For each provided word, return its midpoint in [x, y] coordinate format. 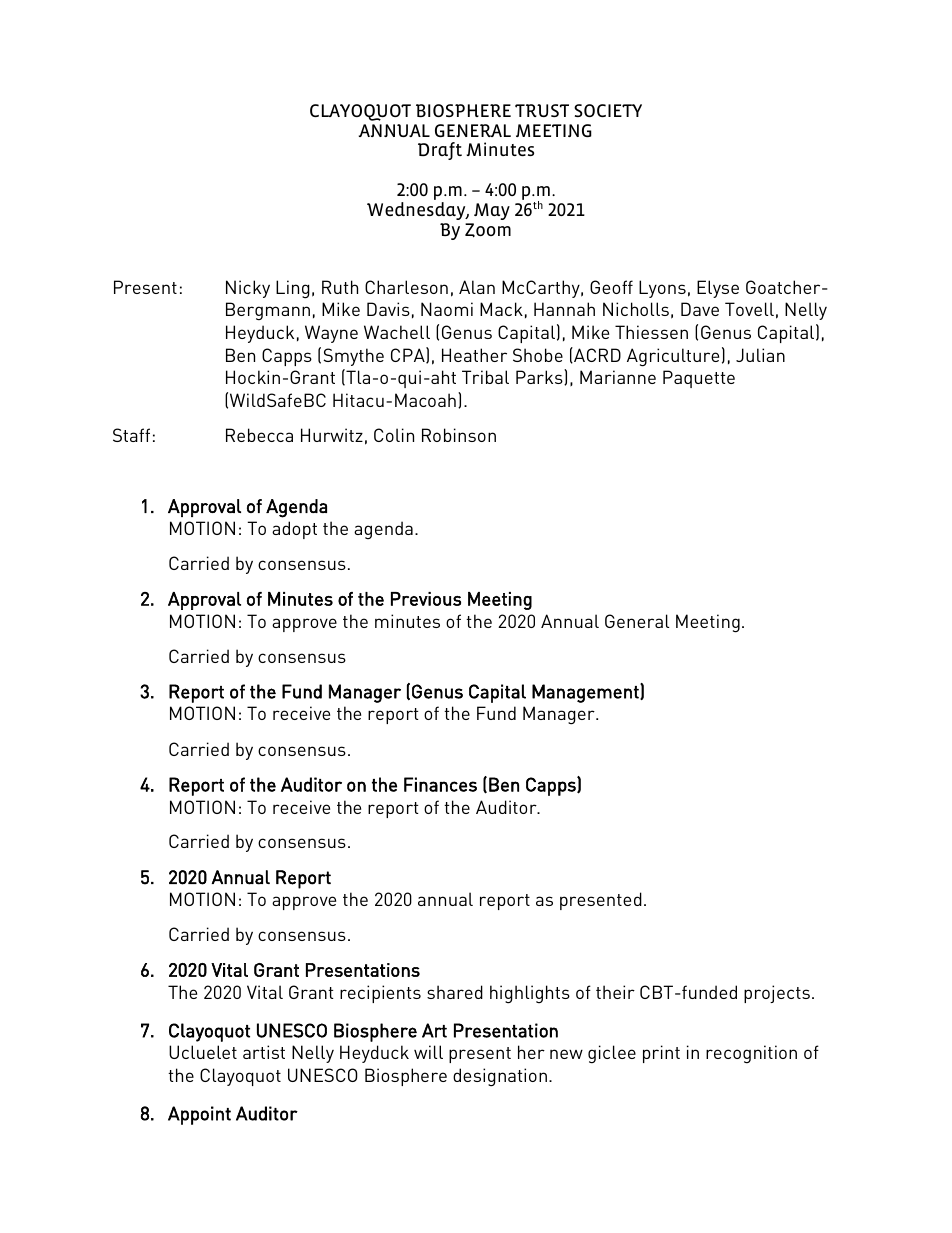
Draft [440, 151]
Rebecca [259, 435]
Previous [426, 599]
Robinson [459, 435]
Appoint [199, 1115]
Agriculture [673, 357]
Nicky [248, 289]
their [615, 992]
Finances [440, 784]
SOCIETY [608, 110]
